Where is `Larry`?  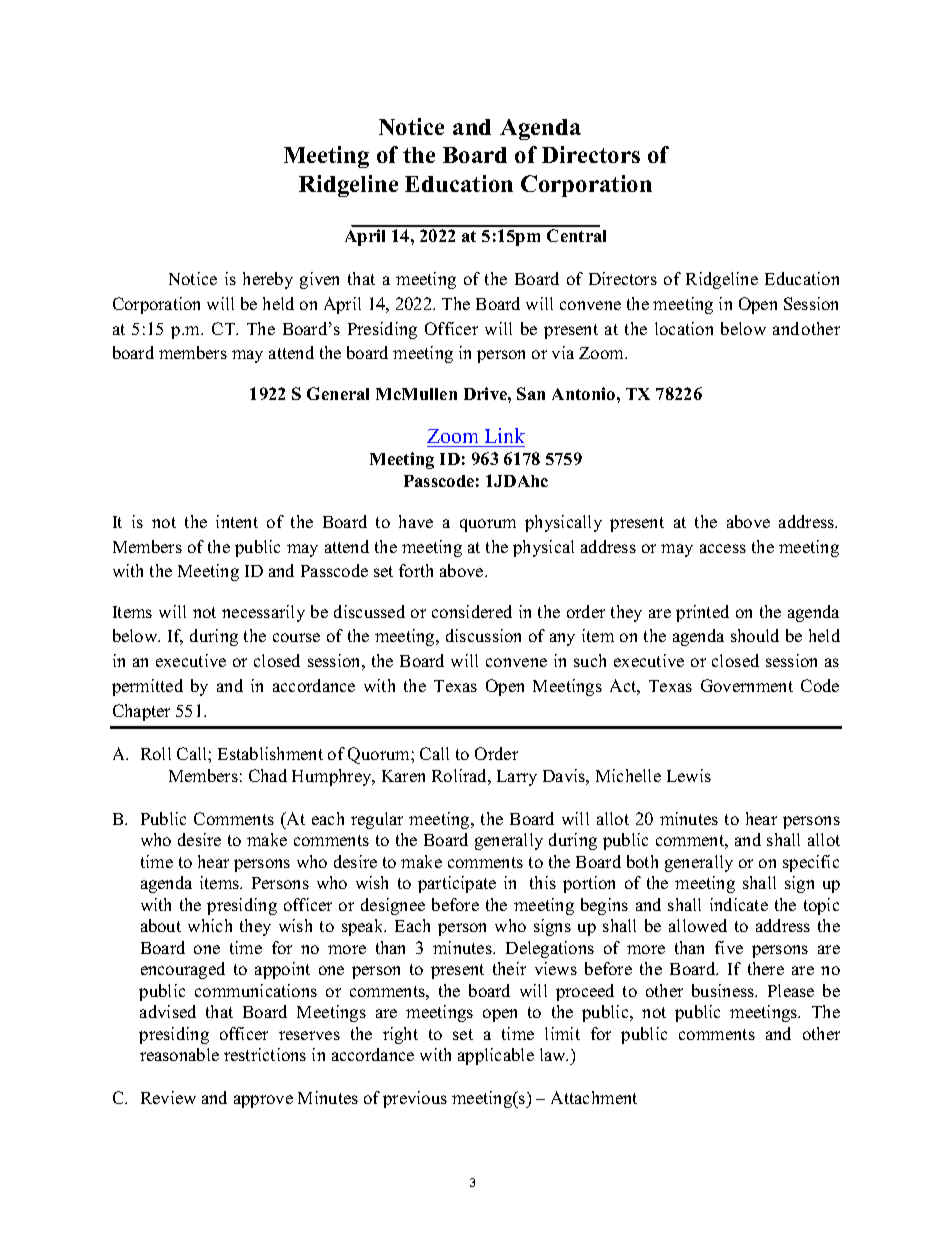 Larry is located at coordinates (517, 778).
